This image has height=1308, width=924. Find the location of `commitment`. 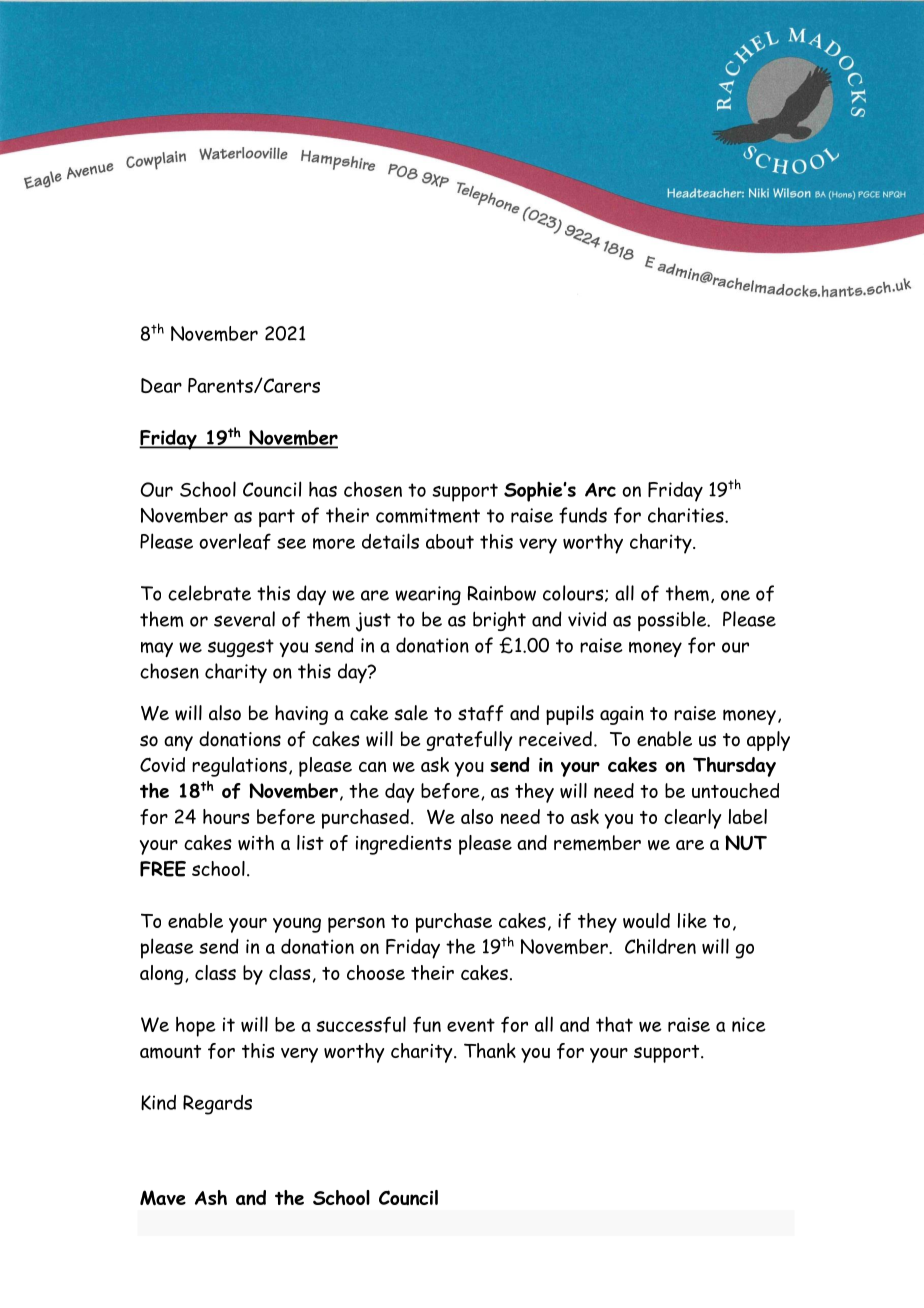

commitment is located at coordinates (428, 515).
